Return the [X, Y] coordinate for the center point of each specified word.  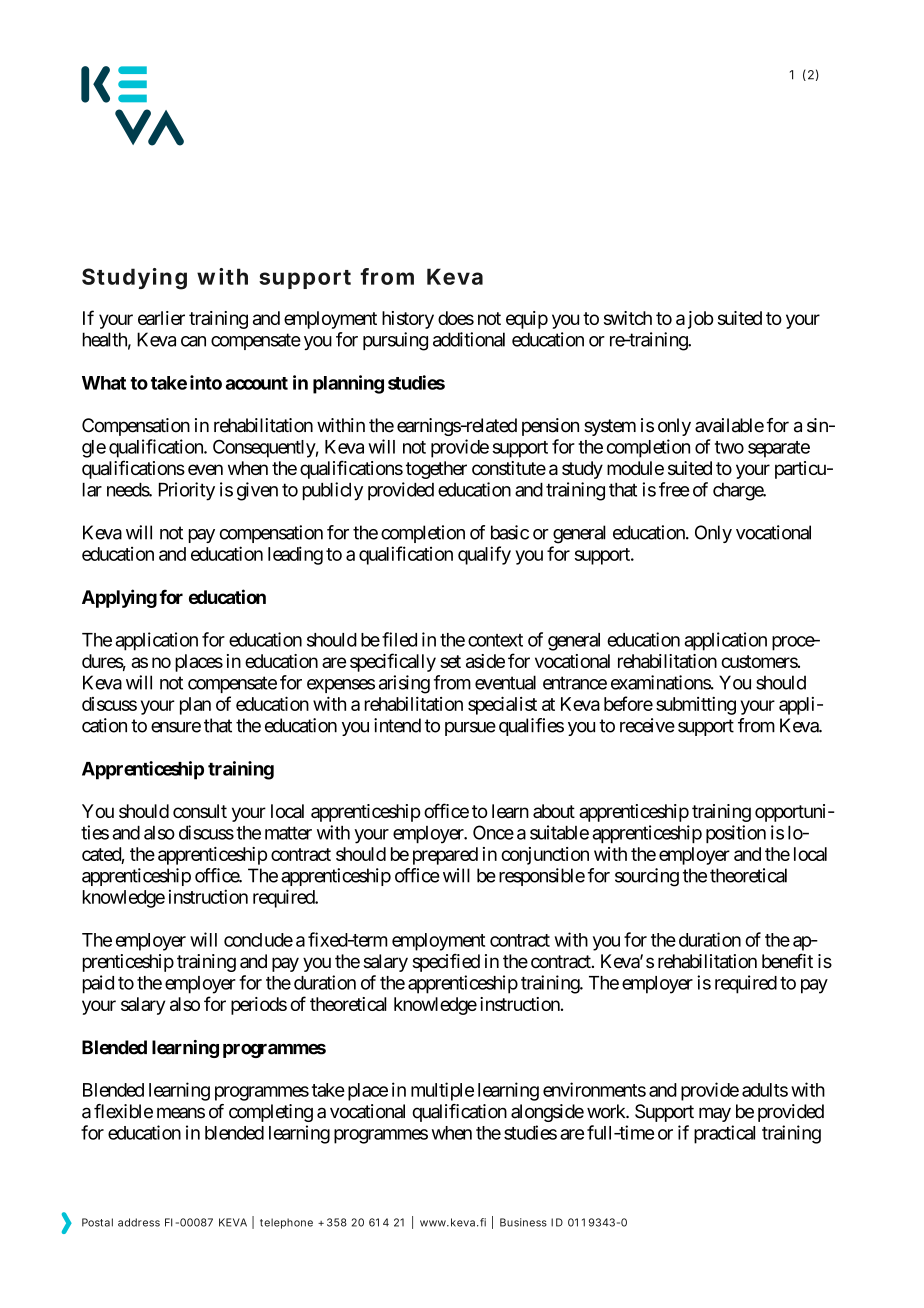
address [139, 1222]
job [700, 320]
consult [200, 811]
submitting [696, 706]
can [193, 341]
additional [469, 339]
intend [397, 725]
